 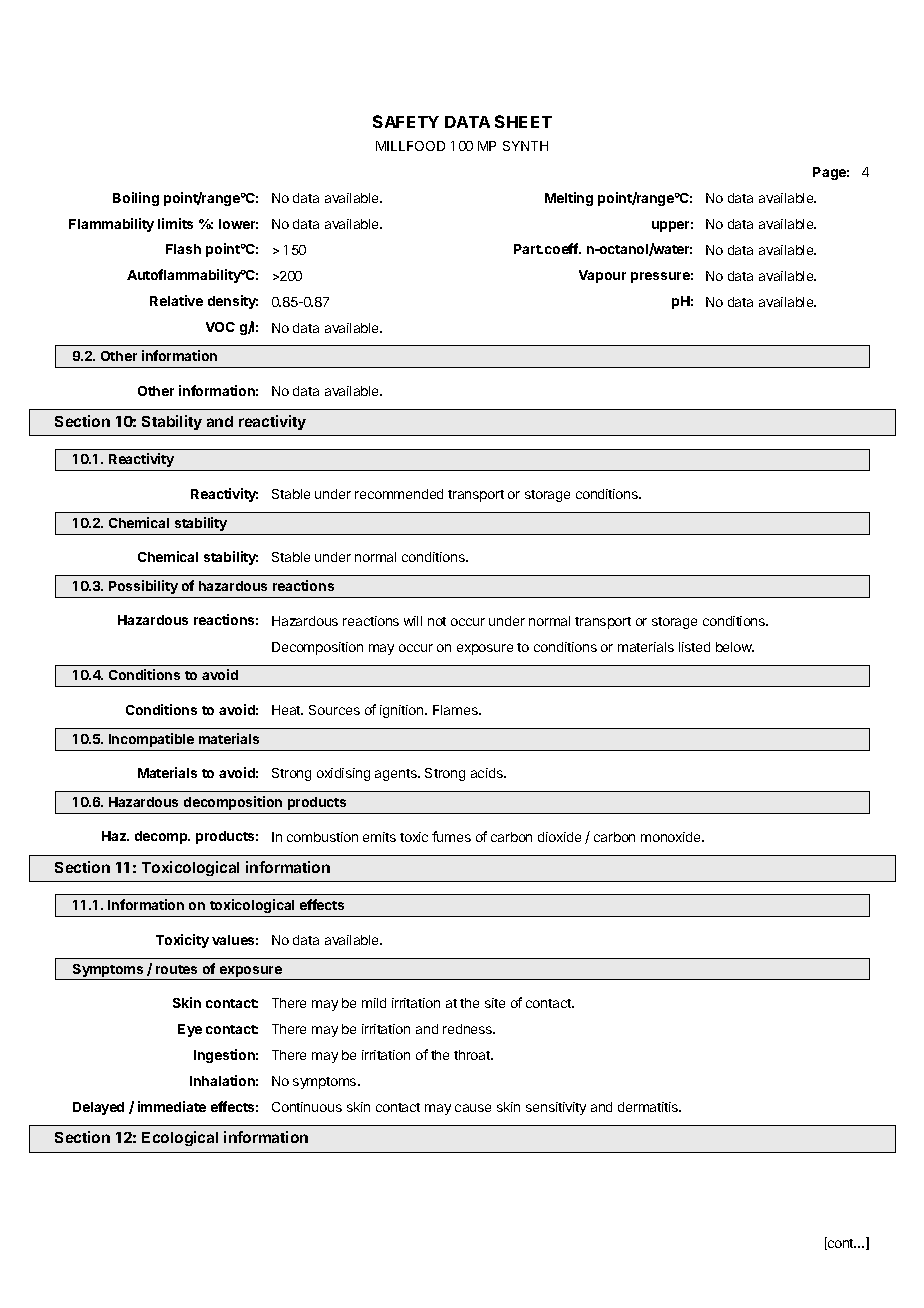 What do you see at coordinates (136, 199) in the screenshot?
I see `Boiling` at bounding box center [136, 199].
